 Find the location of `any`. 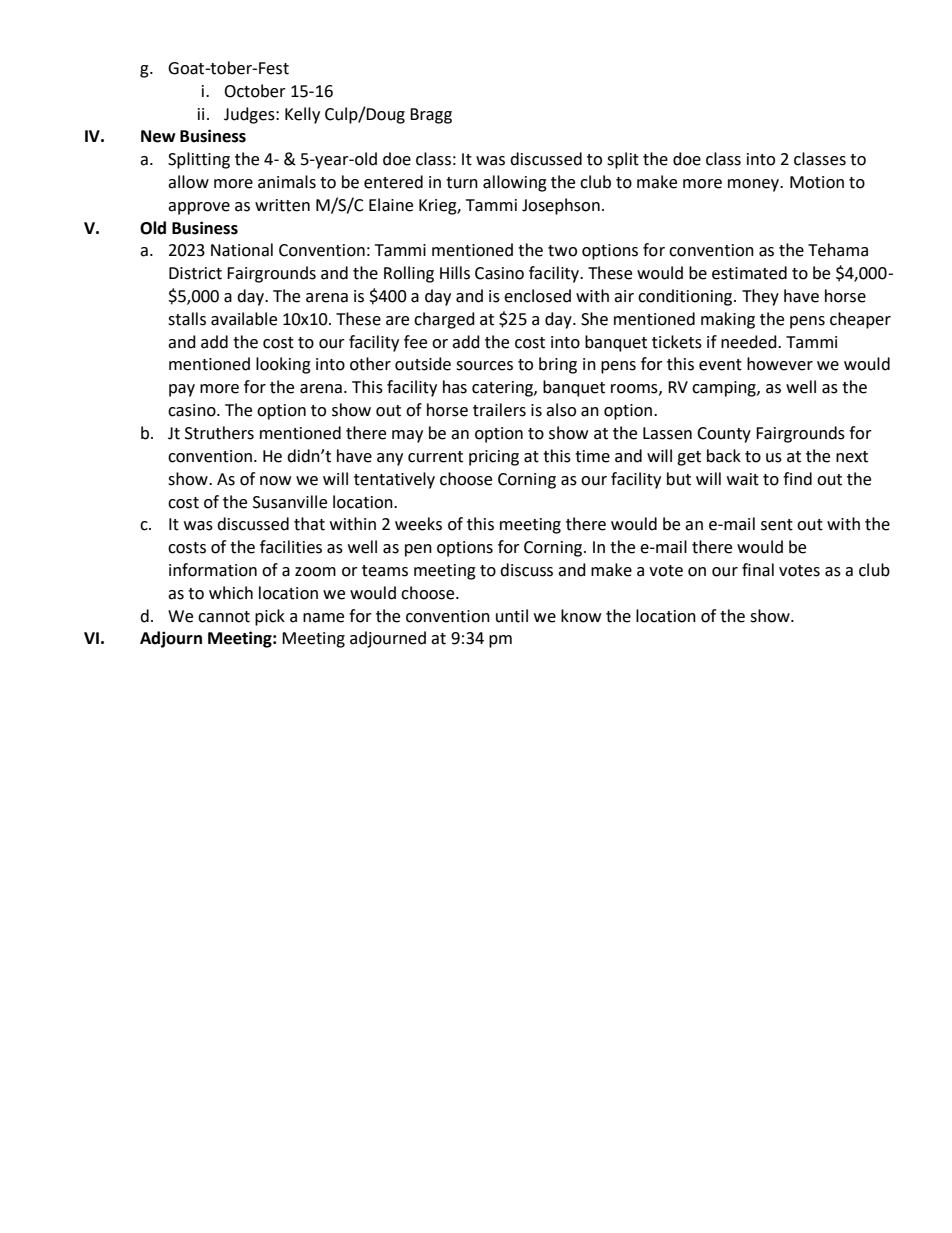

any is located at coordinates (390, 459).
